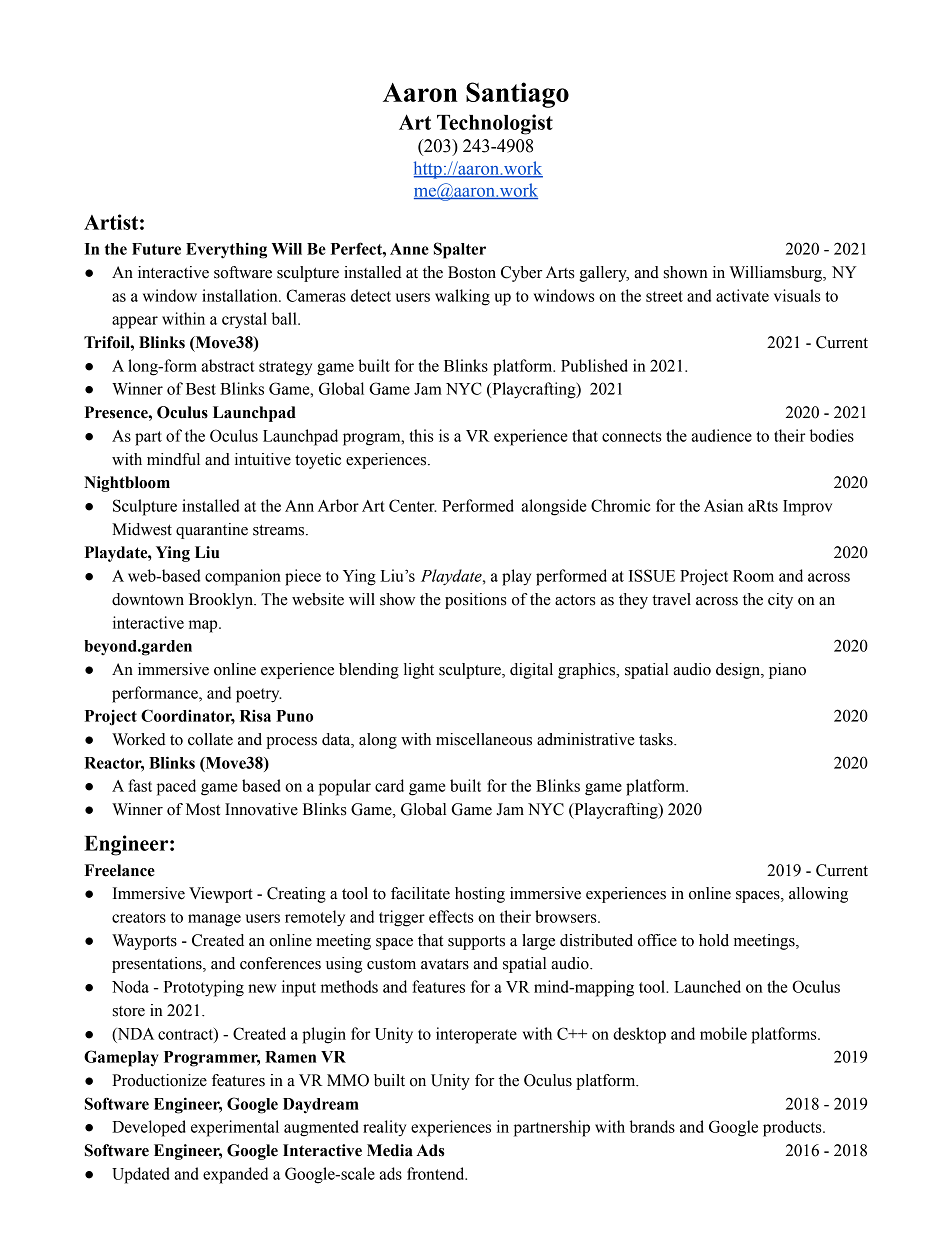 This screenshot has width=952, height=1233. Describe the element at coordinates (475, 601) in the screenshot. I see `positions` at that location.
